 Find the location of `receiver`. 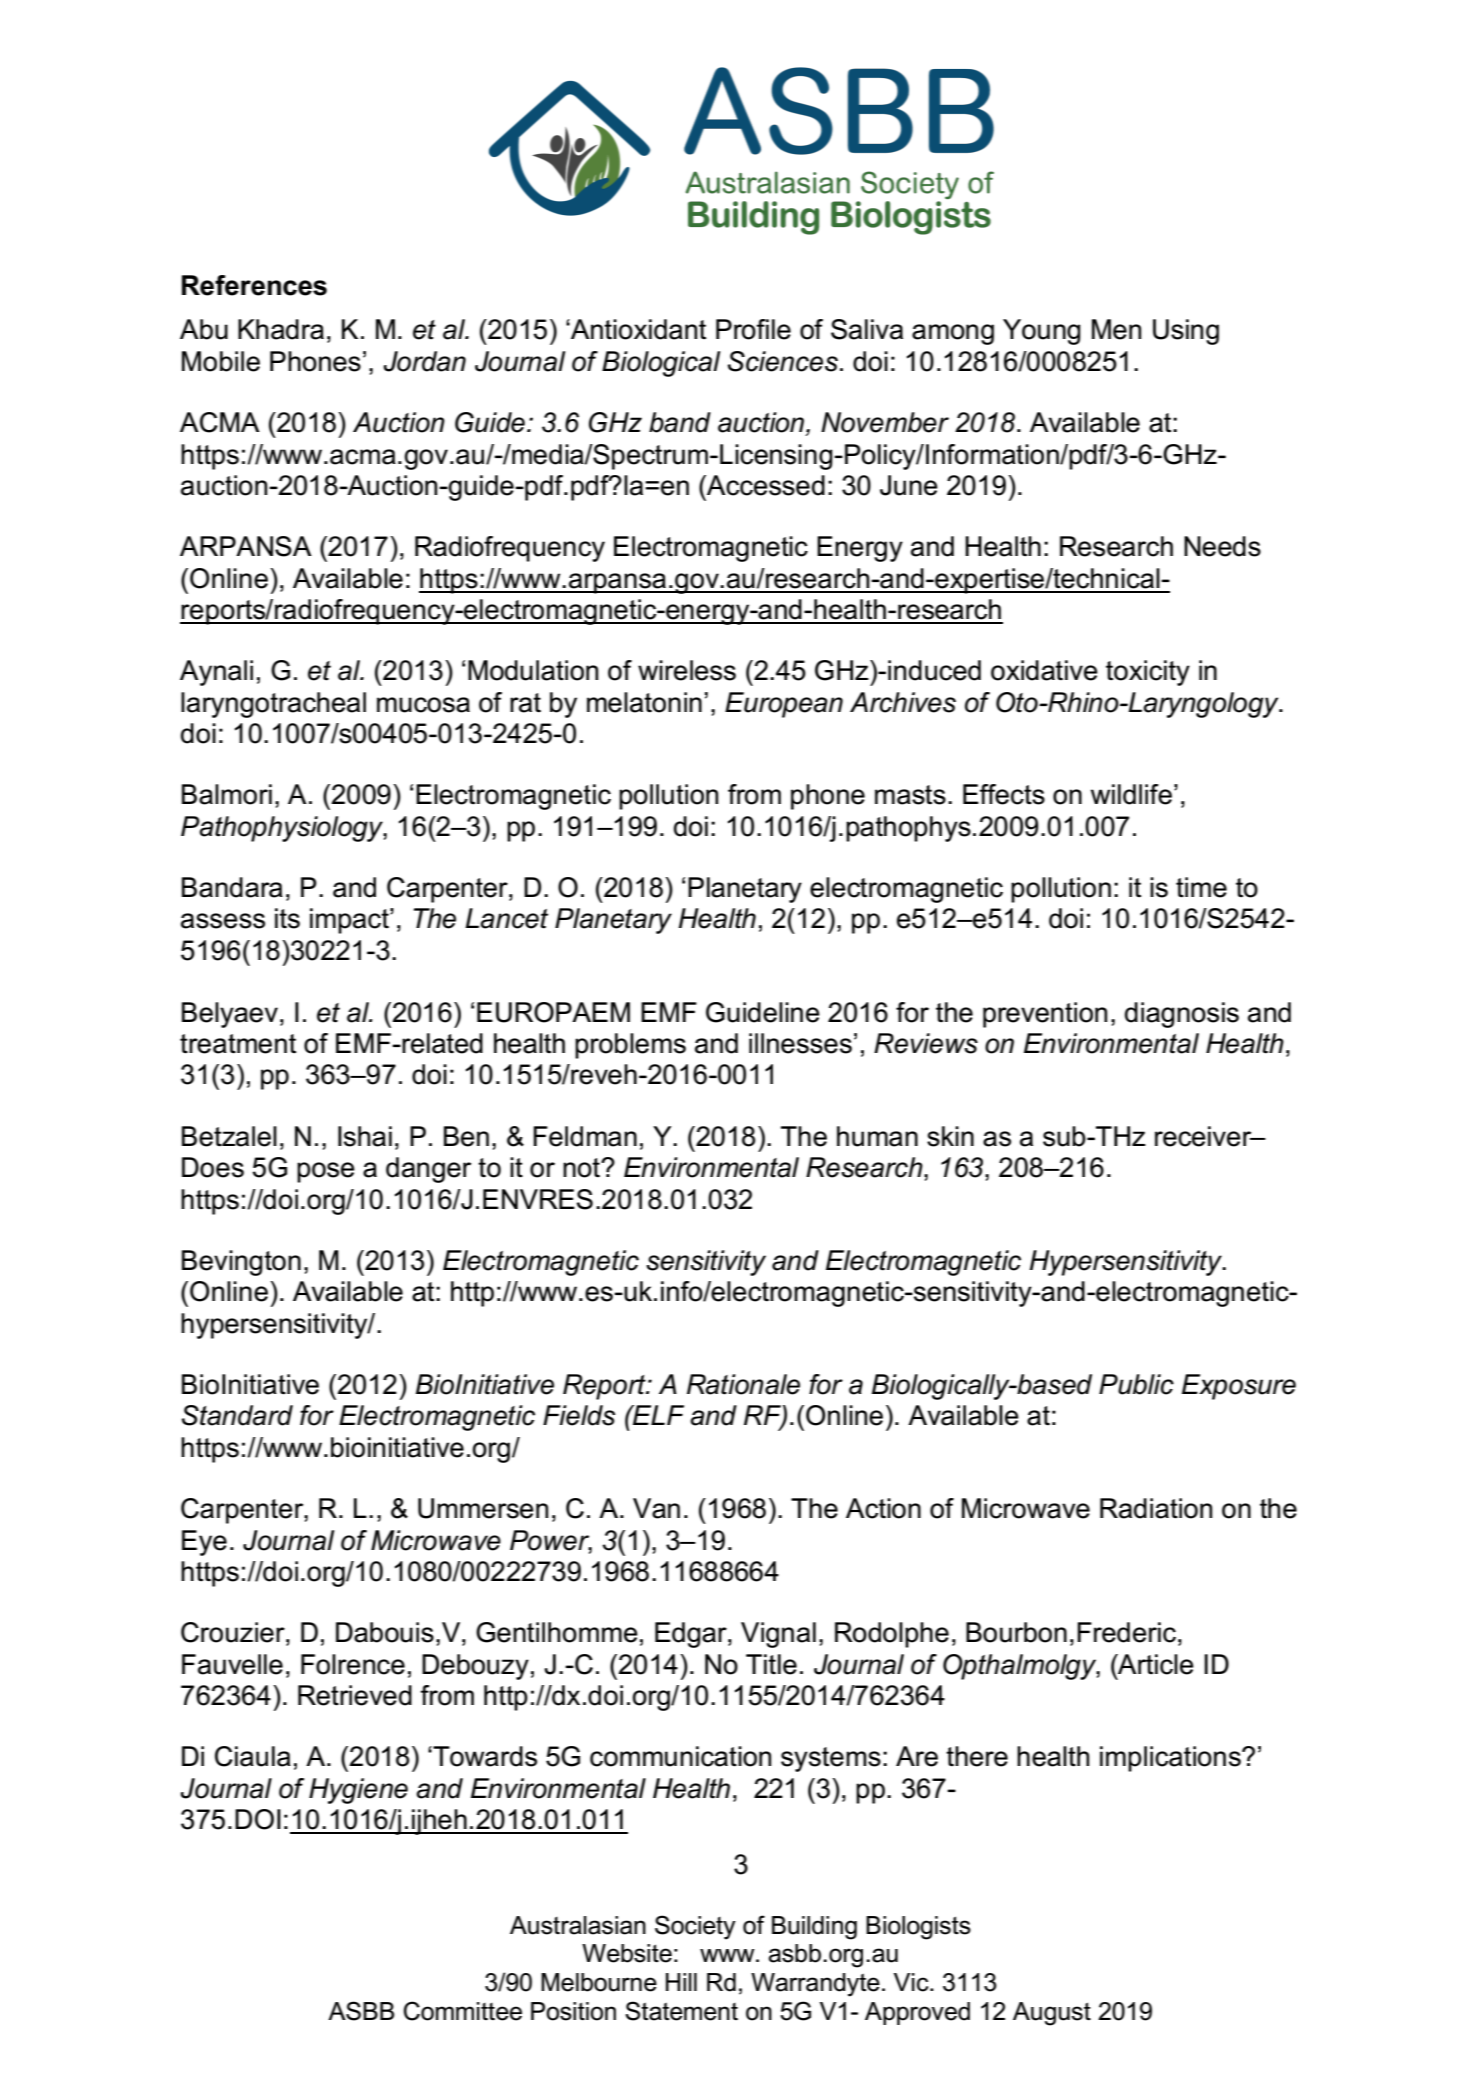

receiver is located at coordinates (1204, 1136).
